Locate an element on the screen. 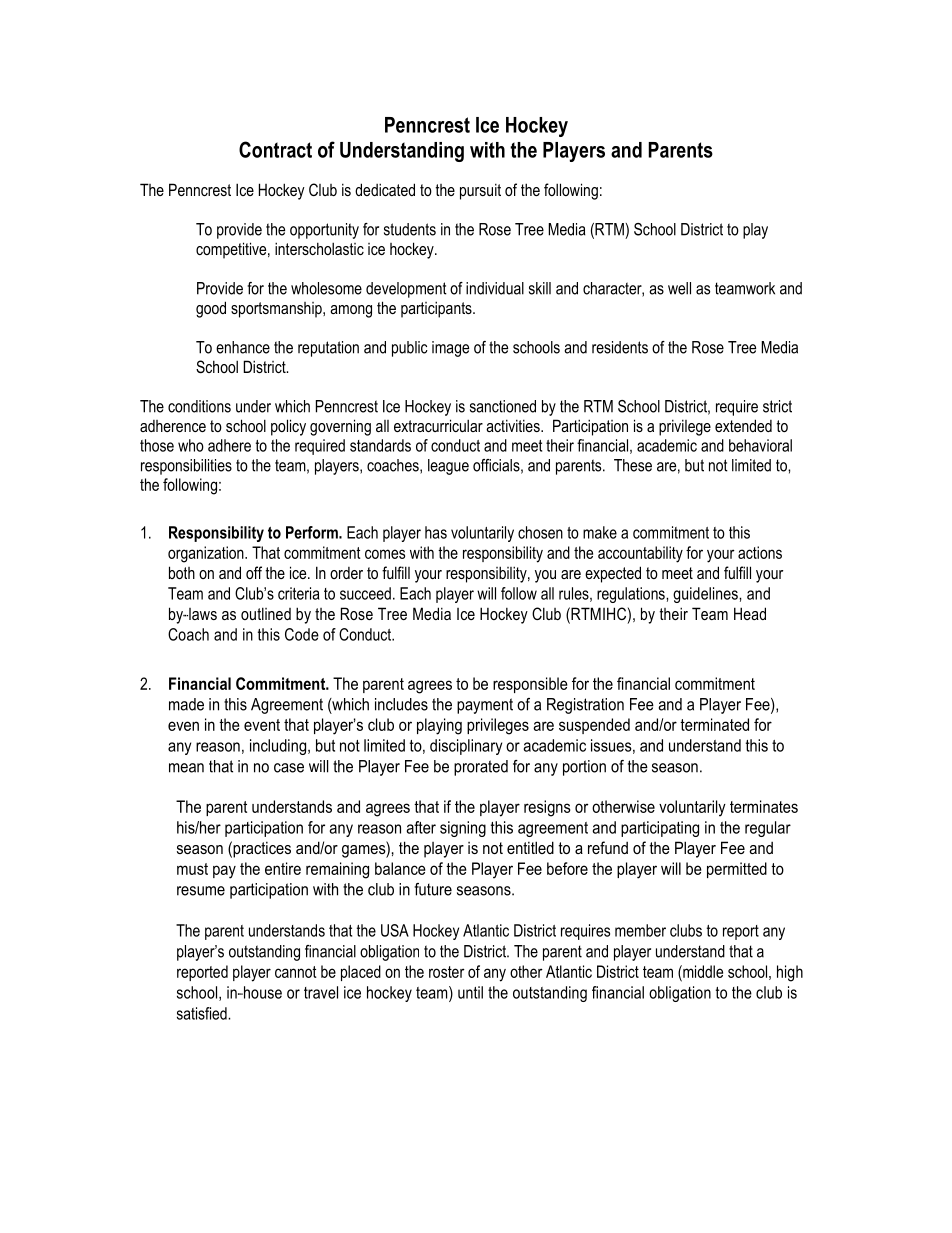 The image size is (952, 1233). organization is located at coordinates (207, 554).
